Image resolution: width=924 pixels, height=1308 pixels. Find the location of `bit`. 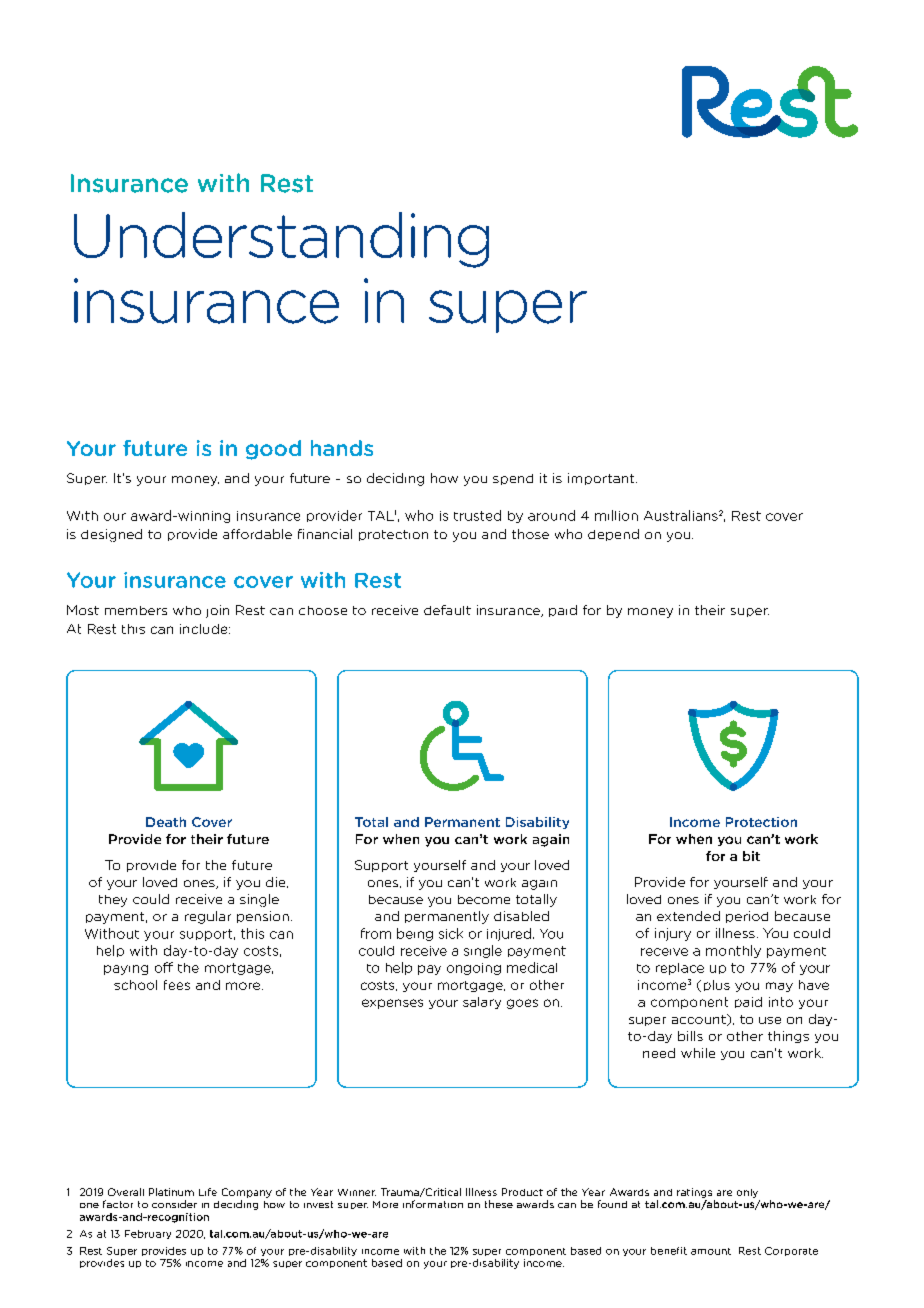

bit is located at coordinates (751, 856).
